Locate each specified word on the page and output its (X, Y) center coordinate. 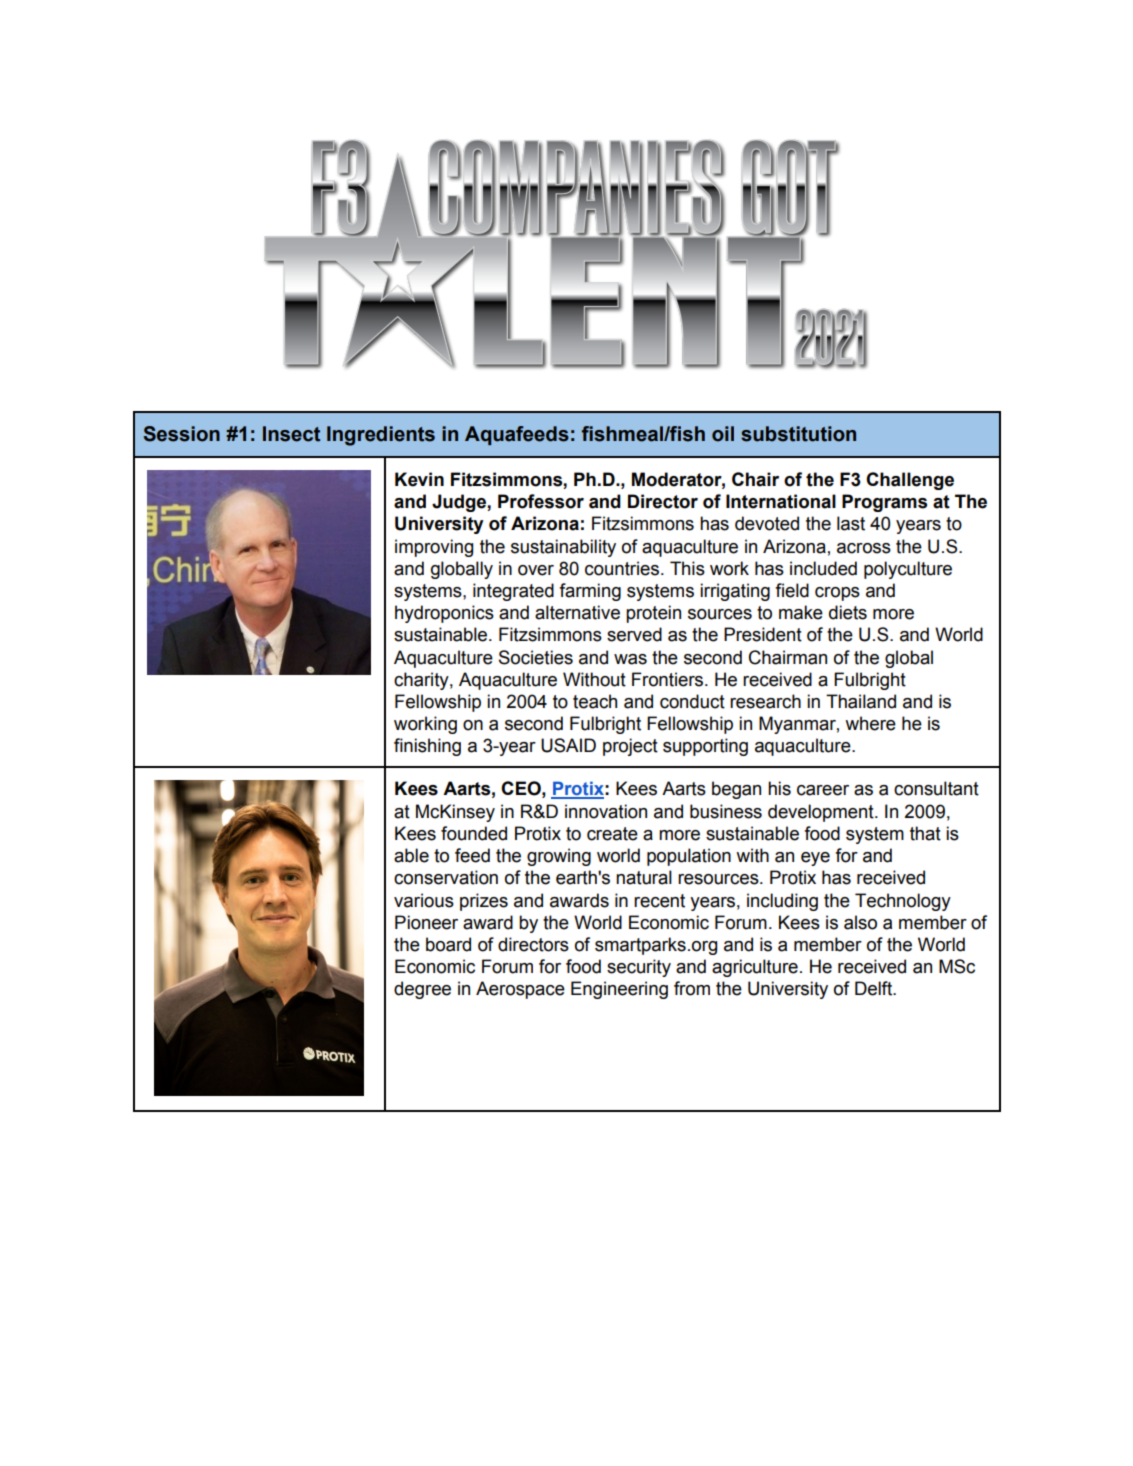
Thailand (861, 701)
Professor (541, 501)
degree (422, 990)
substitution (798, 434)
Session (181, 434)
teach (595, 701)
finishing (427, 747)
